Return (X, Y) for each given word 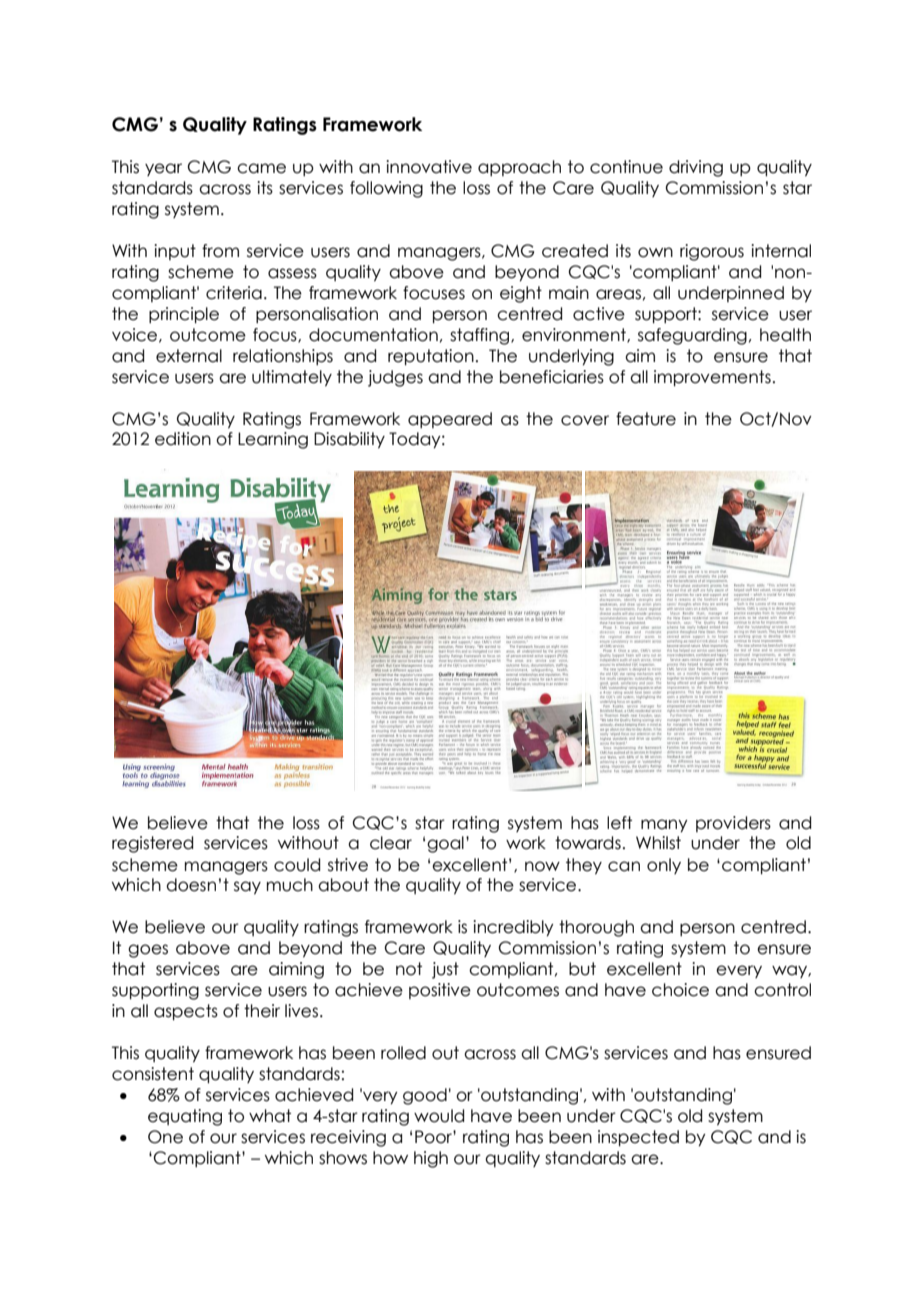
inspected (638, 1138)
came (261, 168)
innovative (429, 167)
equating (185, 1117)
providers (733, 824)
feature (646, 419)
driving (696, 168)
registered (152, 844)
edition (183, 439)
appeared (450, 420)
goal (445, 844)
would (439, 1116)
